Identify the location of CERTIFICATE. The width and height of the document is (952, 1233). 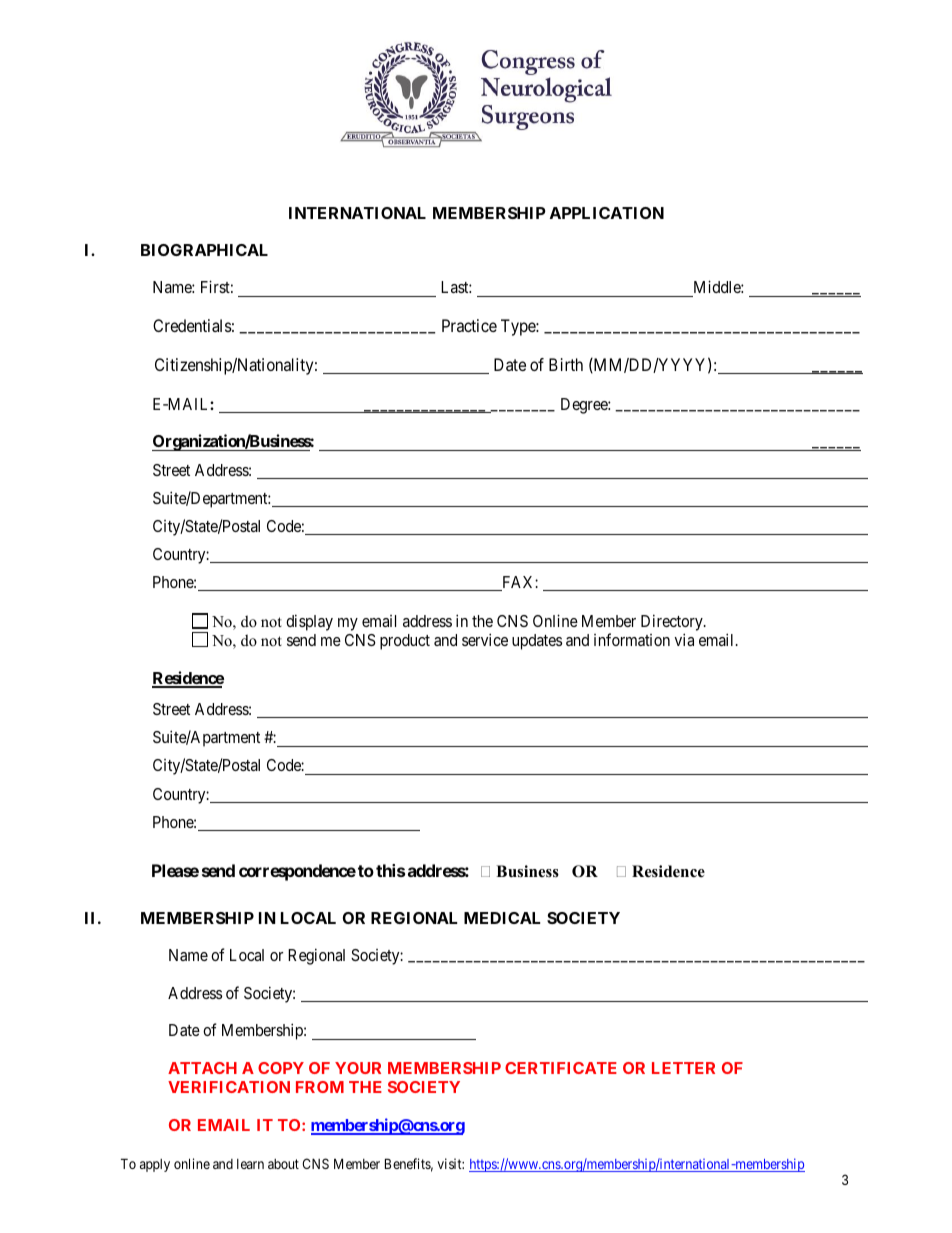
(561, 1068).
